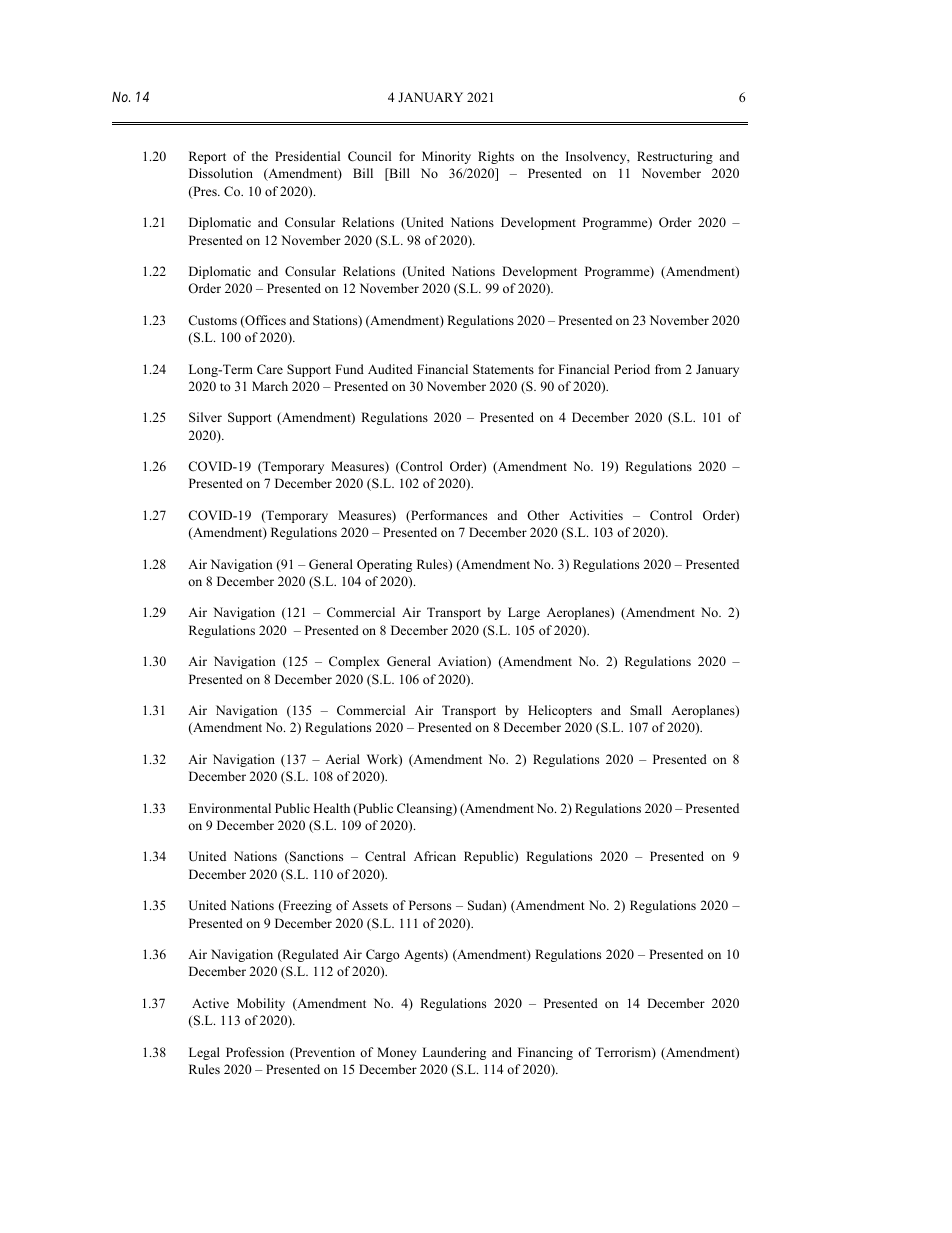 This screenshot has height=1233, width=952. Describe the element at coordinates (675, 157) in the screenshot. I see `Restructuring` at that location.
